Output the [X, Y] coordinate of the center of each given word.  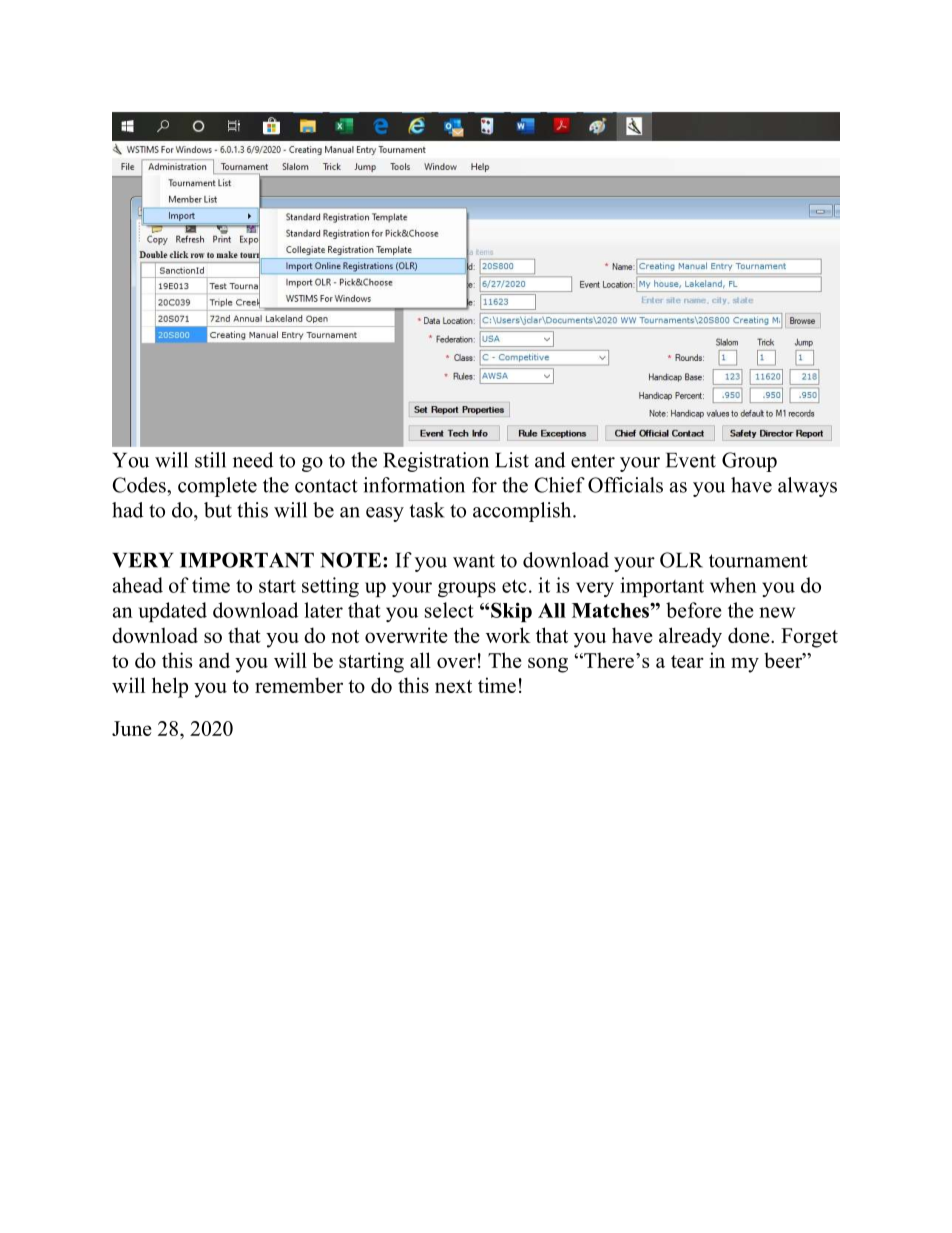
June [132, 728]
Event [691, 460]
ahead [138, 585]
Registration [436, 462]
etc [514, 586]
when [733, 585]
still [210, 460]
